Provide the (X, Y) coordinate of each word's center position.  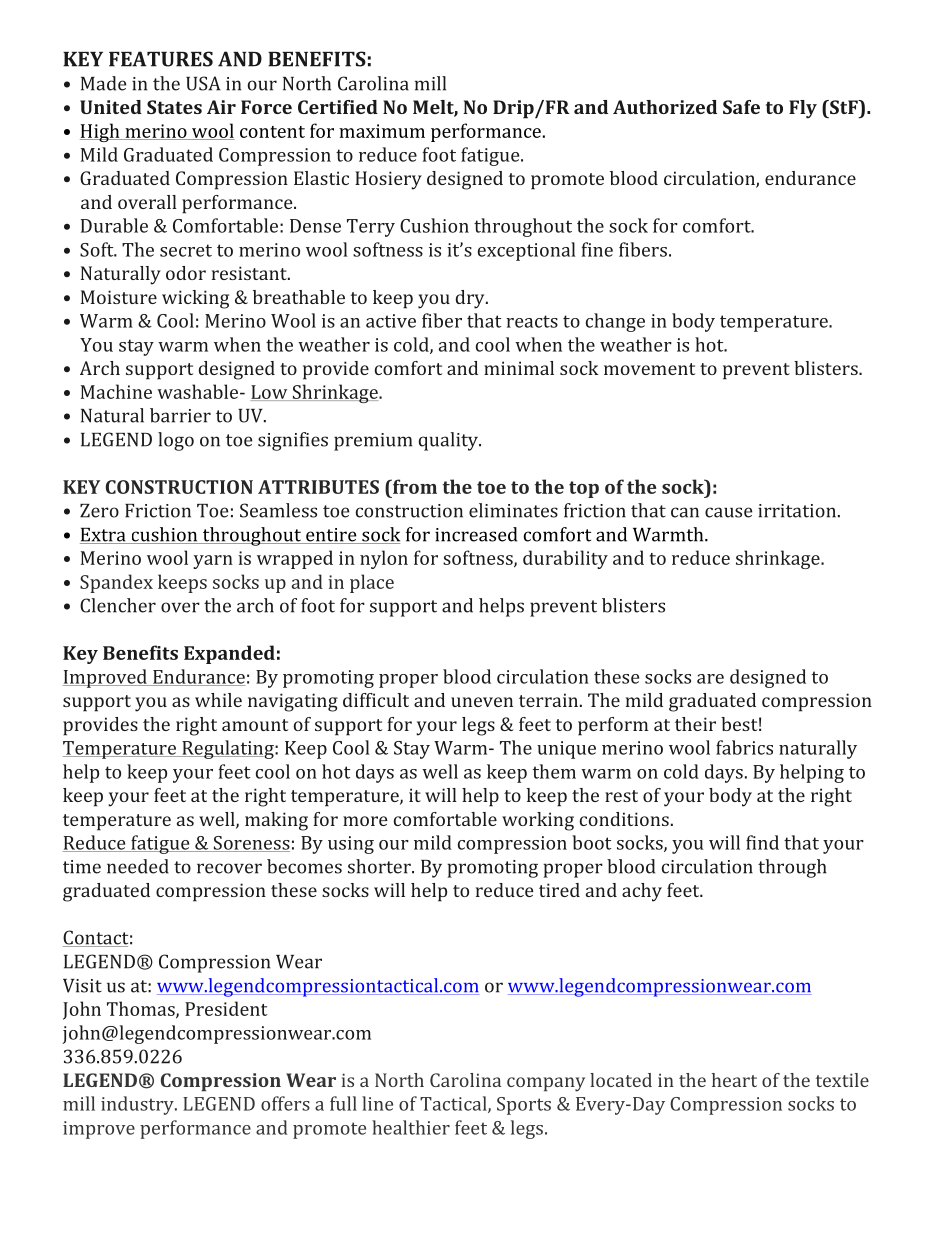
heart (734, 1080)
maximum (382, 131)
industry (138, 1105)
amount (255, 725)
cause (728, 512)
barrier (180, 415)
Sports (524, 1106)
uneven (482, 702)
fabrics (744, 747)
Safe (741, 107)
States (174, 107)
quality (450, 441)
